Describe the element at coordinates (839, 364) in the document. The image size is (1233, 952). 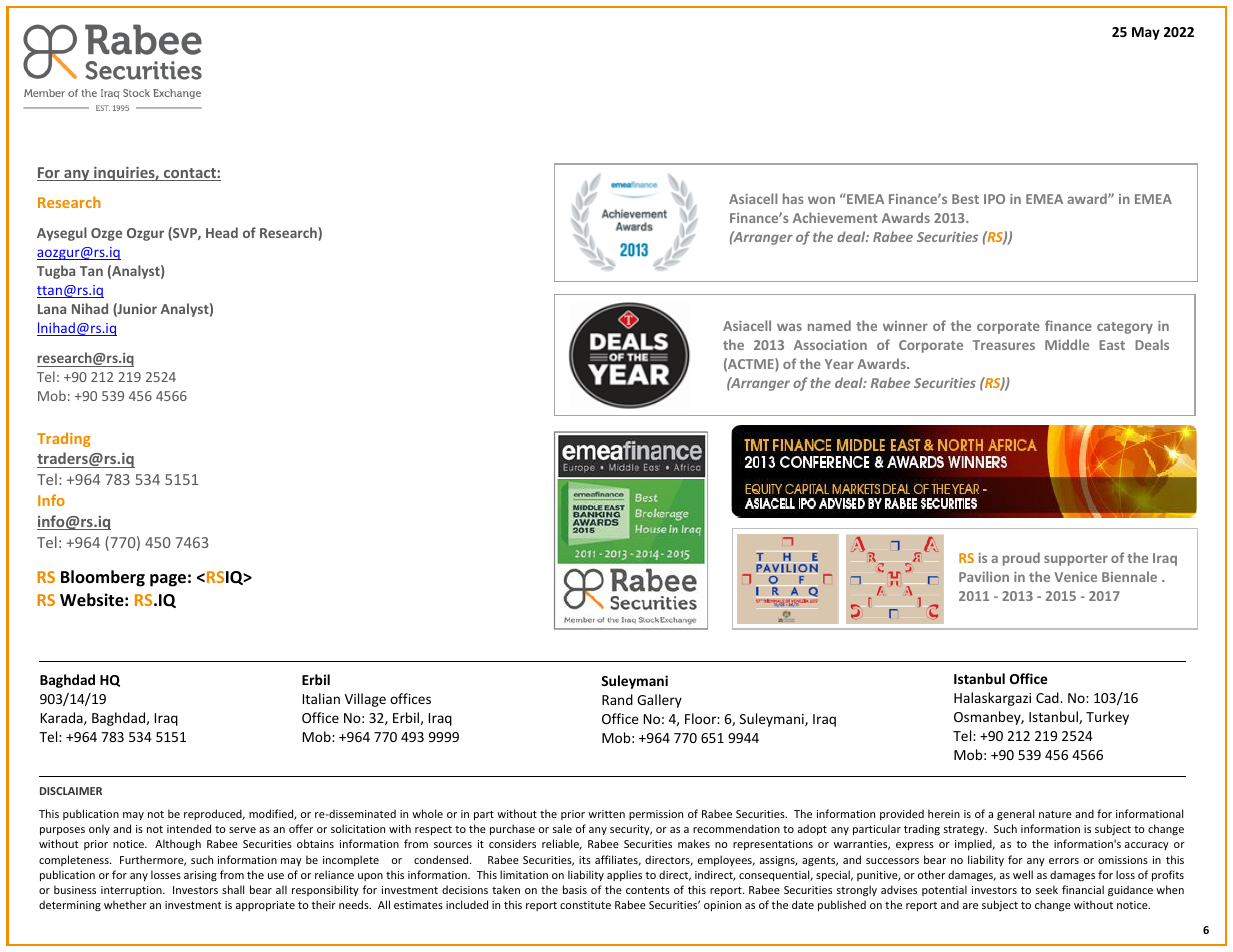
I see `Year` at that location.
